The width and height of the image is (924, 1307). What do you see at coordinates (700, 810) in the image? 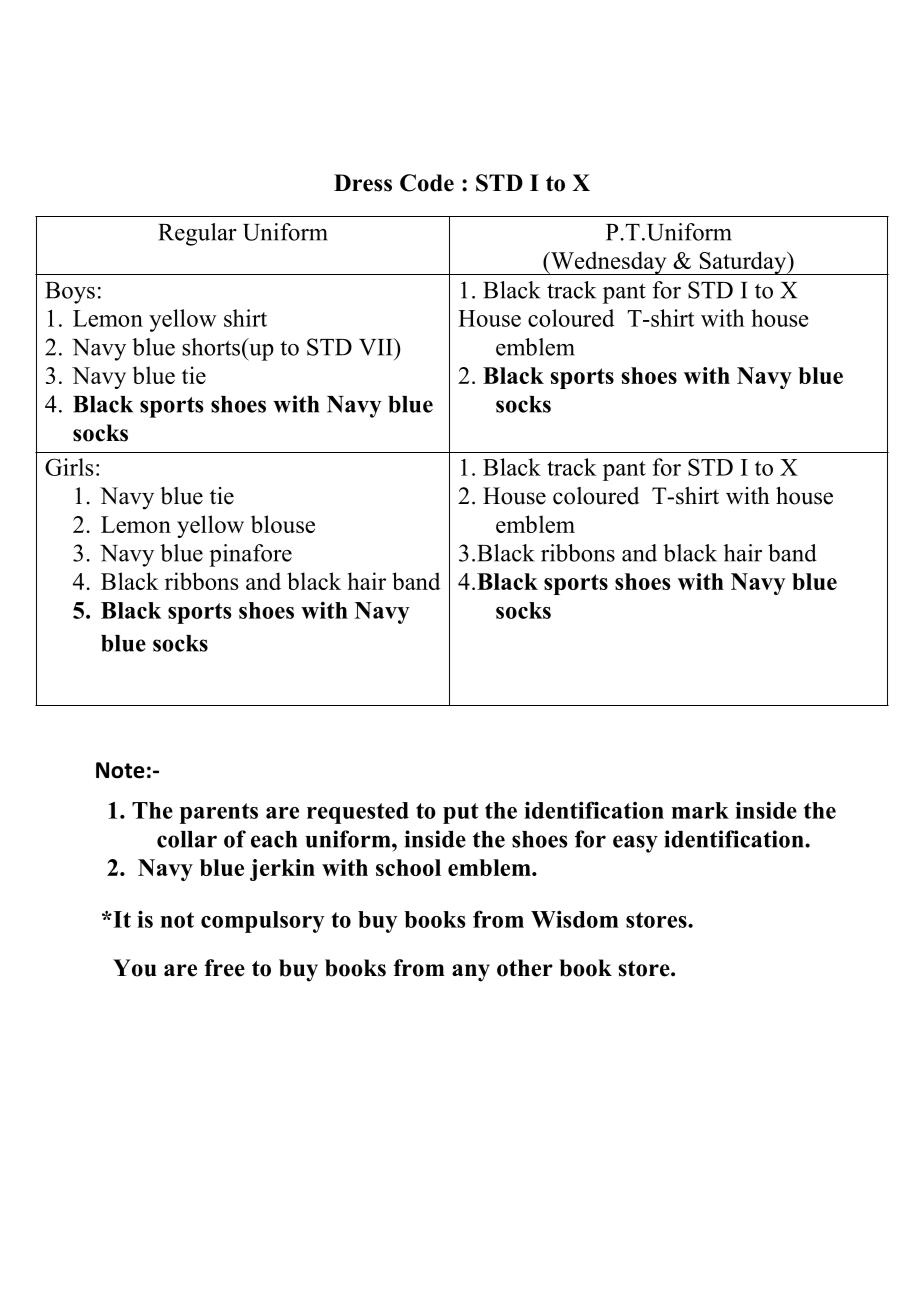
I see `mark` at bounding box center [700, 810].
